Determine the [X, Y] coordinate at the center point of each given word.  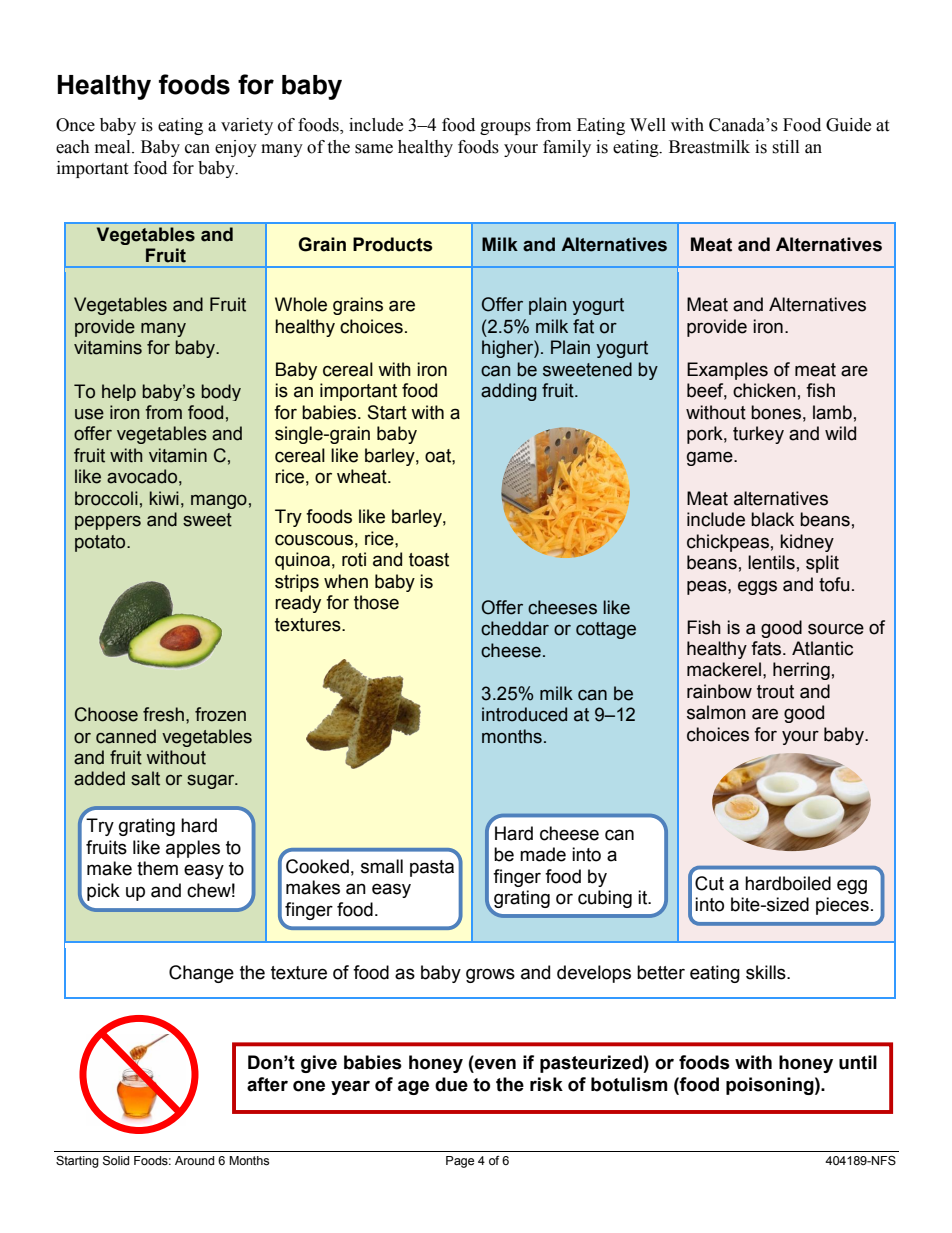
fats [767, 648]
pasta [432, 868]
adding [509, 392]
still [785, 147]
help [119, 392]
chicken [764, 390]
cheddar [515, 628]
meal [114, 147]
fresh [163, 714]
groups [505, 128]
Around [194, 1160]
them [157, 868]
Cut [709, 883]
